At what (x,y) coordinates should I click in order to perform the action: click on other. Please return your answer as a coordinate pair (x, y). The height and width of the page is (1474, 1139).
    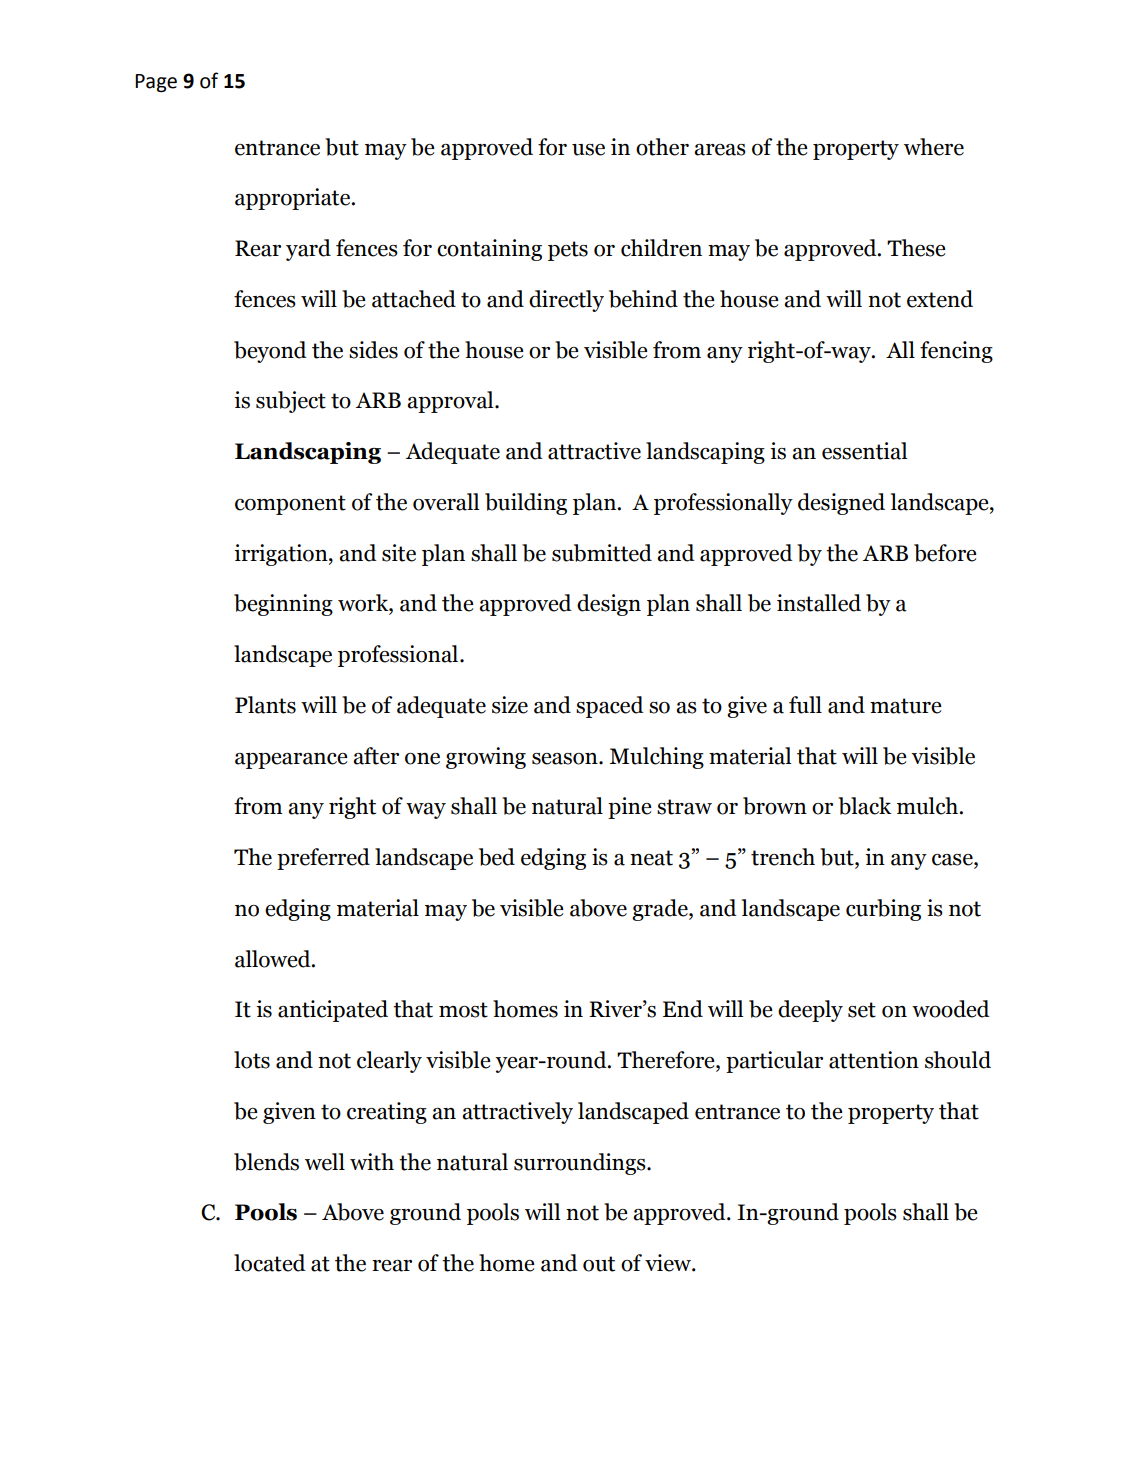
    Looking at the image, I should click on (662, 147).
